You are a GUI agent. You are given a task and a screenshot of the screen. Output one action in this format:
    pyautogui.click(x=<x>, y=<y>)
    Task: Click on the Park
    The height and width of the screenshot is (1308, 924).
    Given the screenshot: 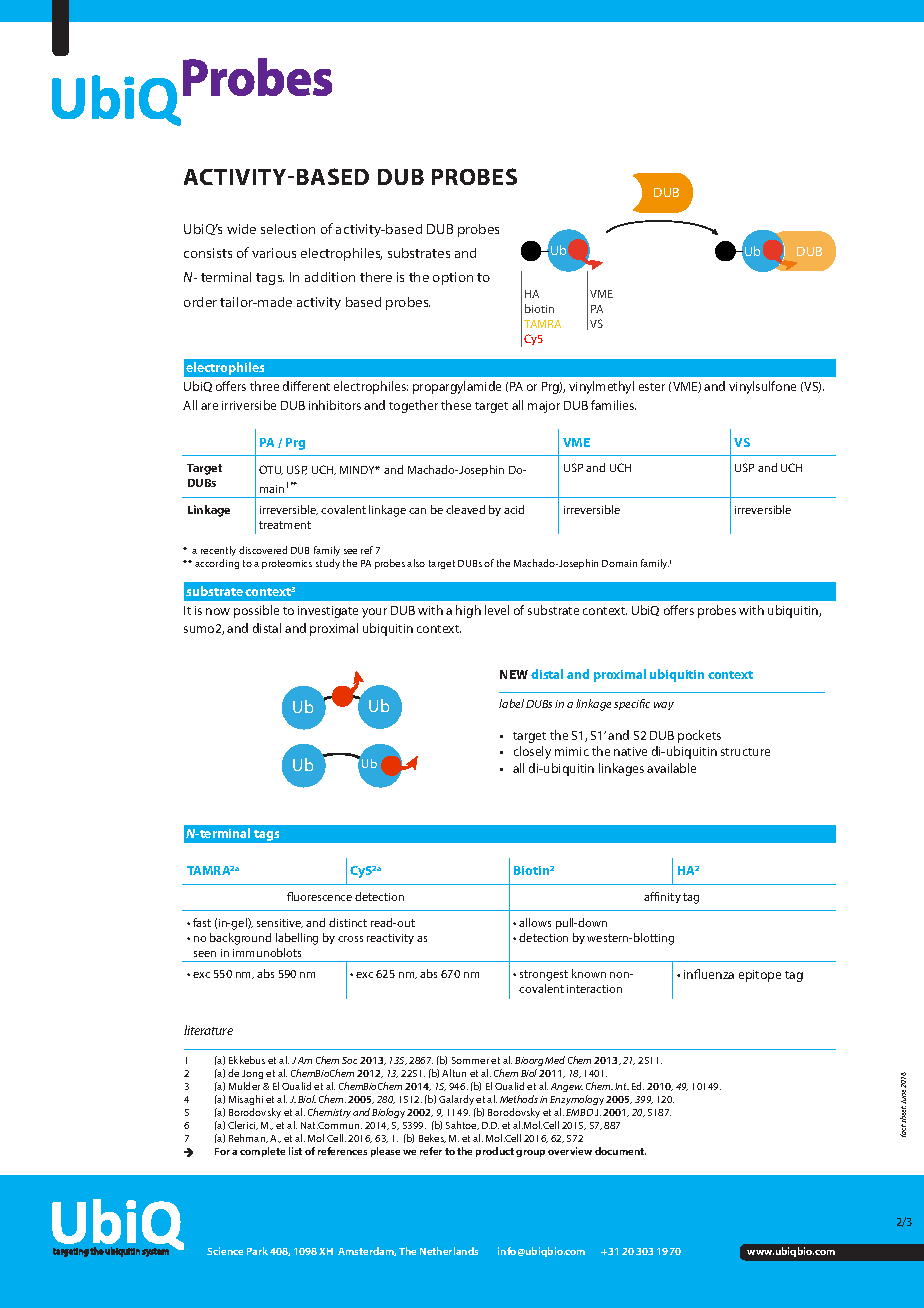 What is the action you would take?
    pyautogui.click(x=257, y=1251)
